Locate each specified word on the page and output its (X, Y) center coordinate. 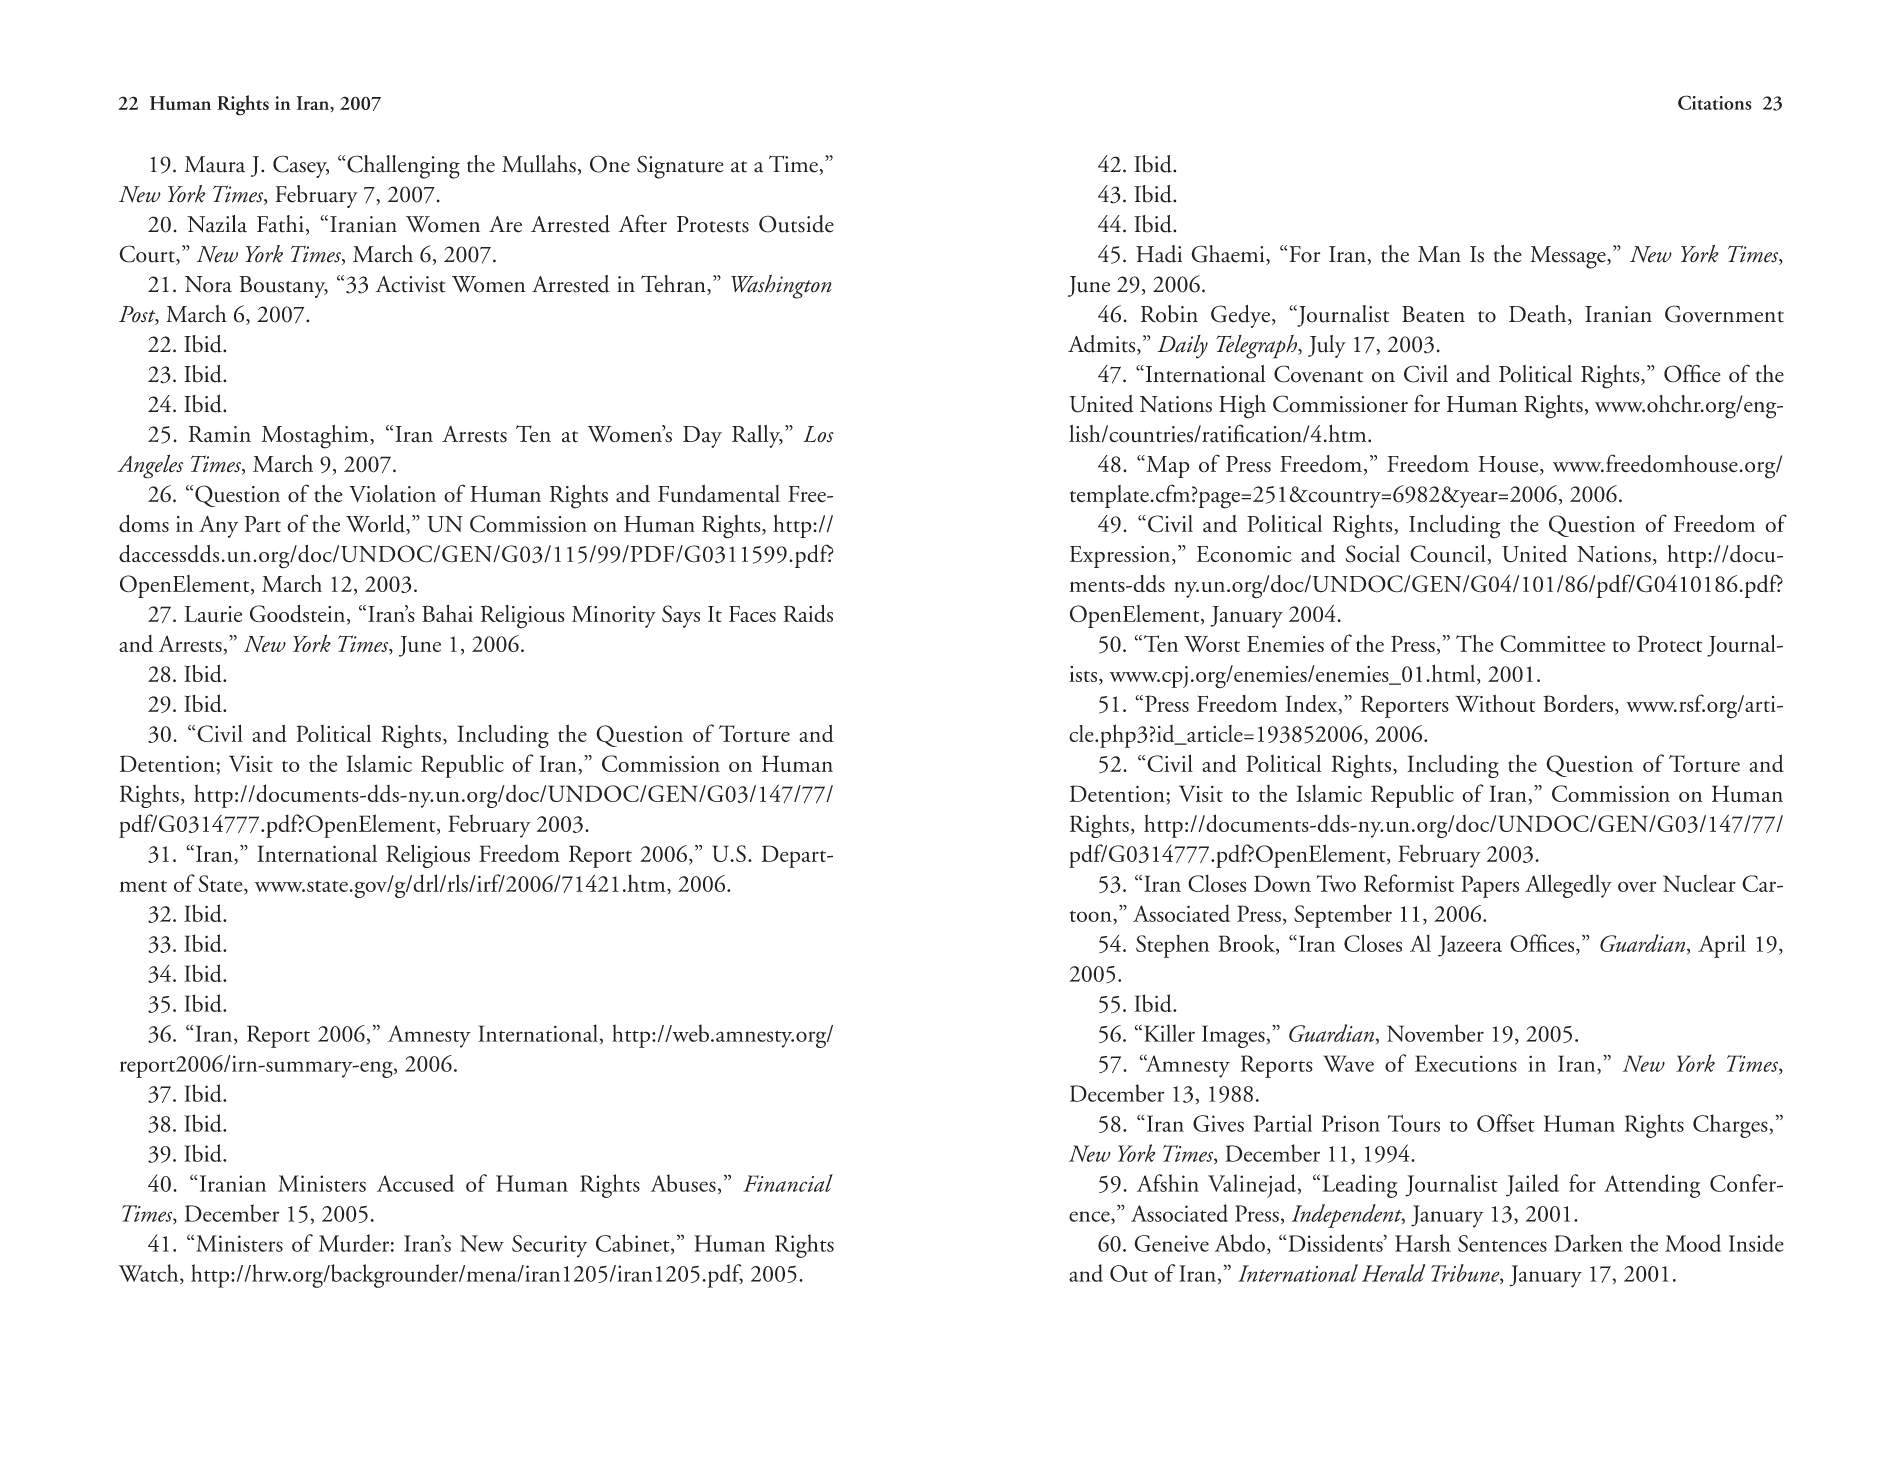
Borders (1578, 703)
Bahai (447, 613)
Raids (808, 613)
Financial (788, 1183)
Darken (1588, 1243)
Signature (680, 167)
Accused (415, 1183)
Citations (1715, 102)
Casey (301, 166)
